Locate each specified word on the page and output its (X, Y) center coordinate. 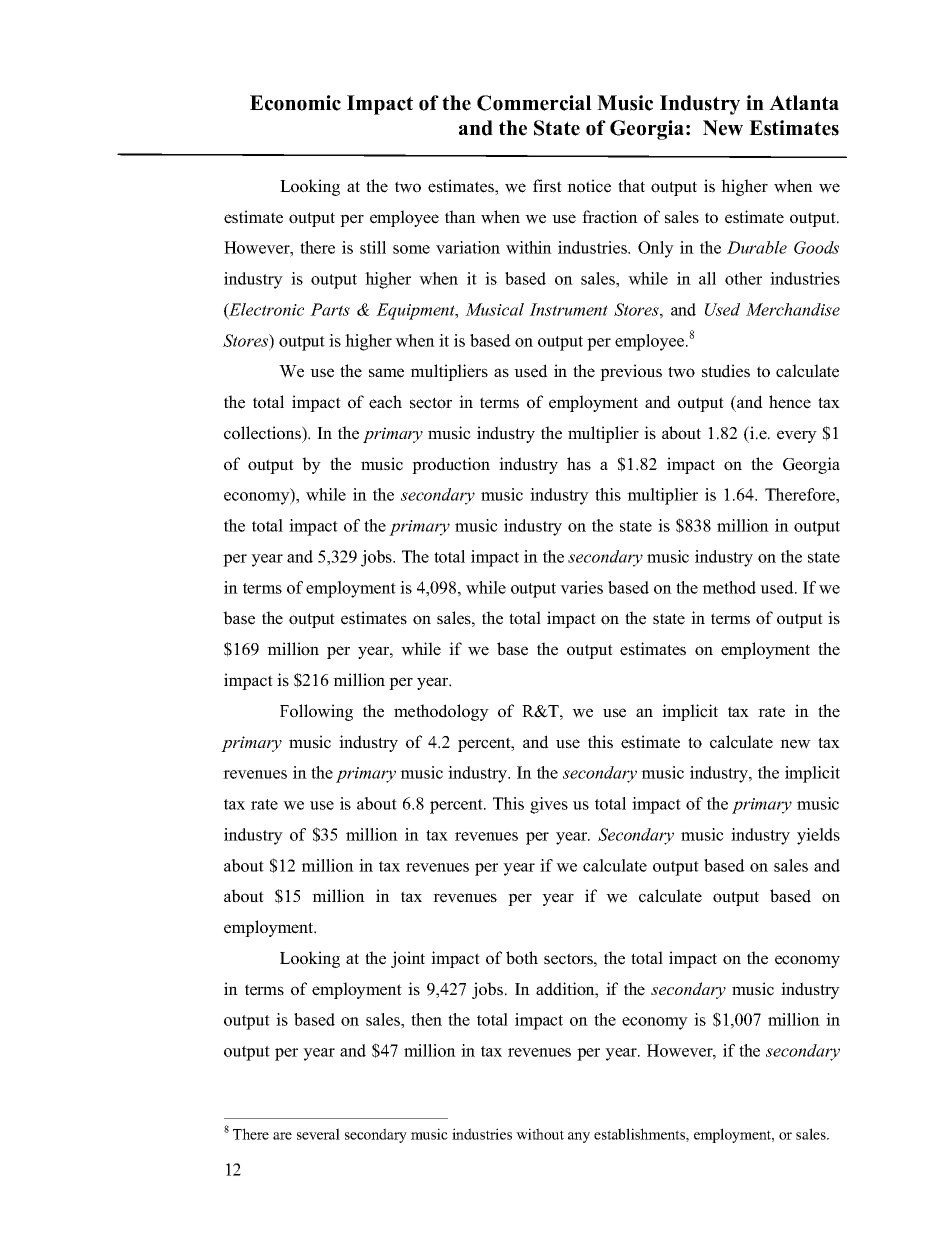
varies (581, 587)
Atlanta (804, 102)
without (540, 1134)
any (579, 1137)
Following (316, 712)
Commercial (534, 103)
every (797, 436)
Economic (295, 103)
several (318, 1134)
